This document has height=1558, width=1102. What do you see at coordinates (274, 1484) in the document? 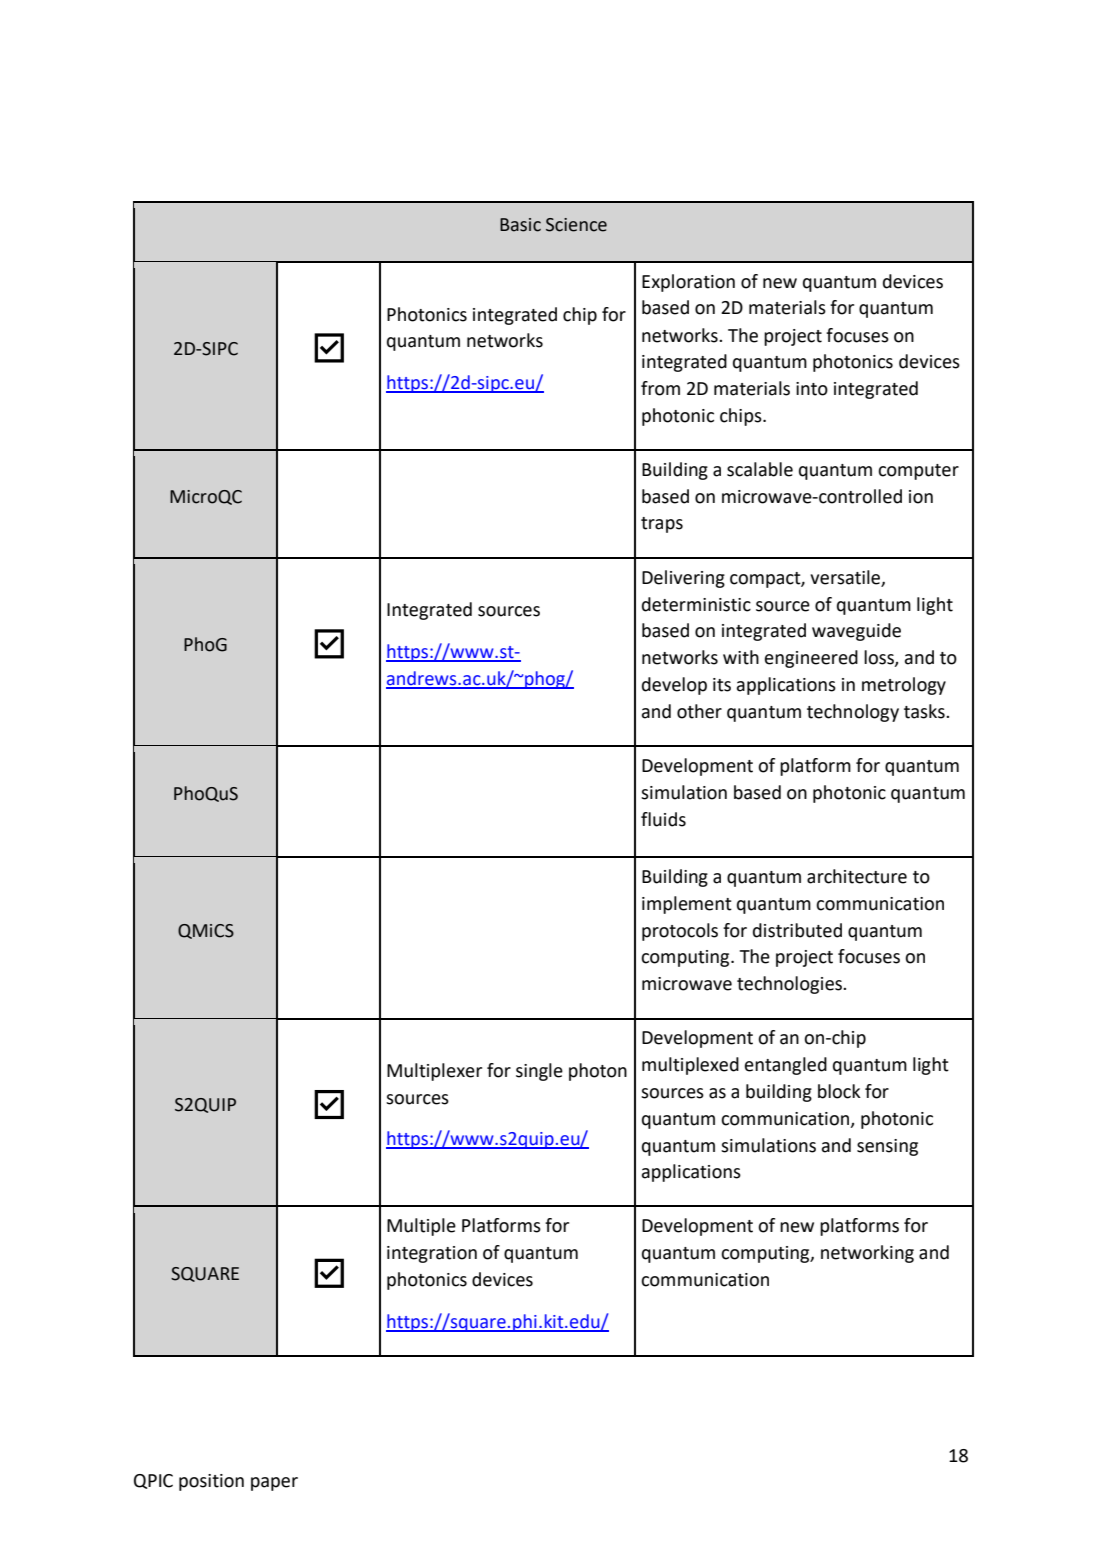
I see `paper` at bounding box center [274, 1484].
